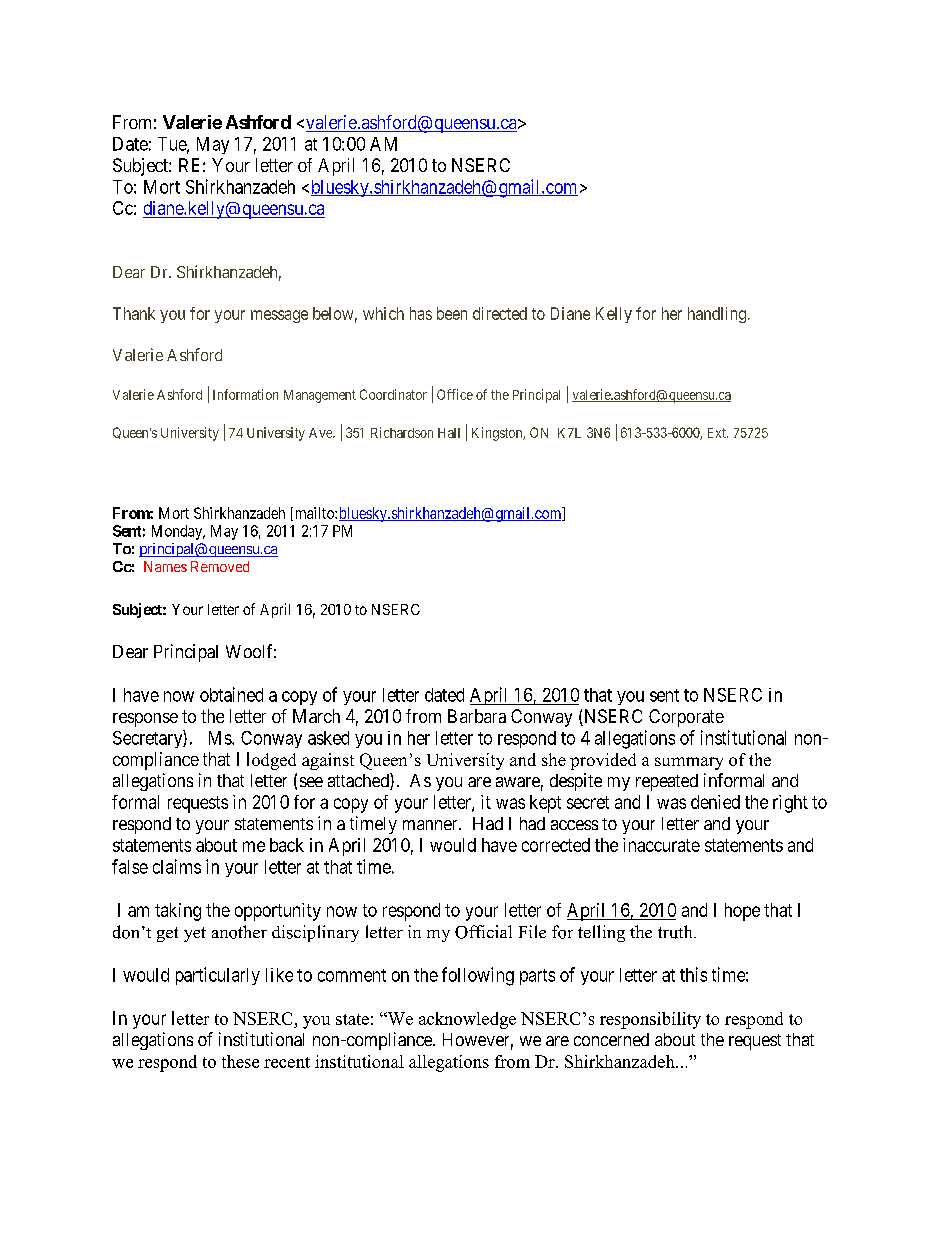  Describe the element at coordinates (449, 433) in the screenshot. I see `Hall` at that location.
